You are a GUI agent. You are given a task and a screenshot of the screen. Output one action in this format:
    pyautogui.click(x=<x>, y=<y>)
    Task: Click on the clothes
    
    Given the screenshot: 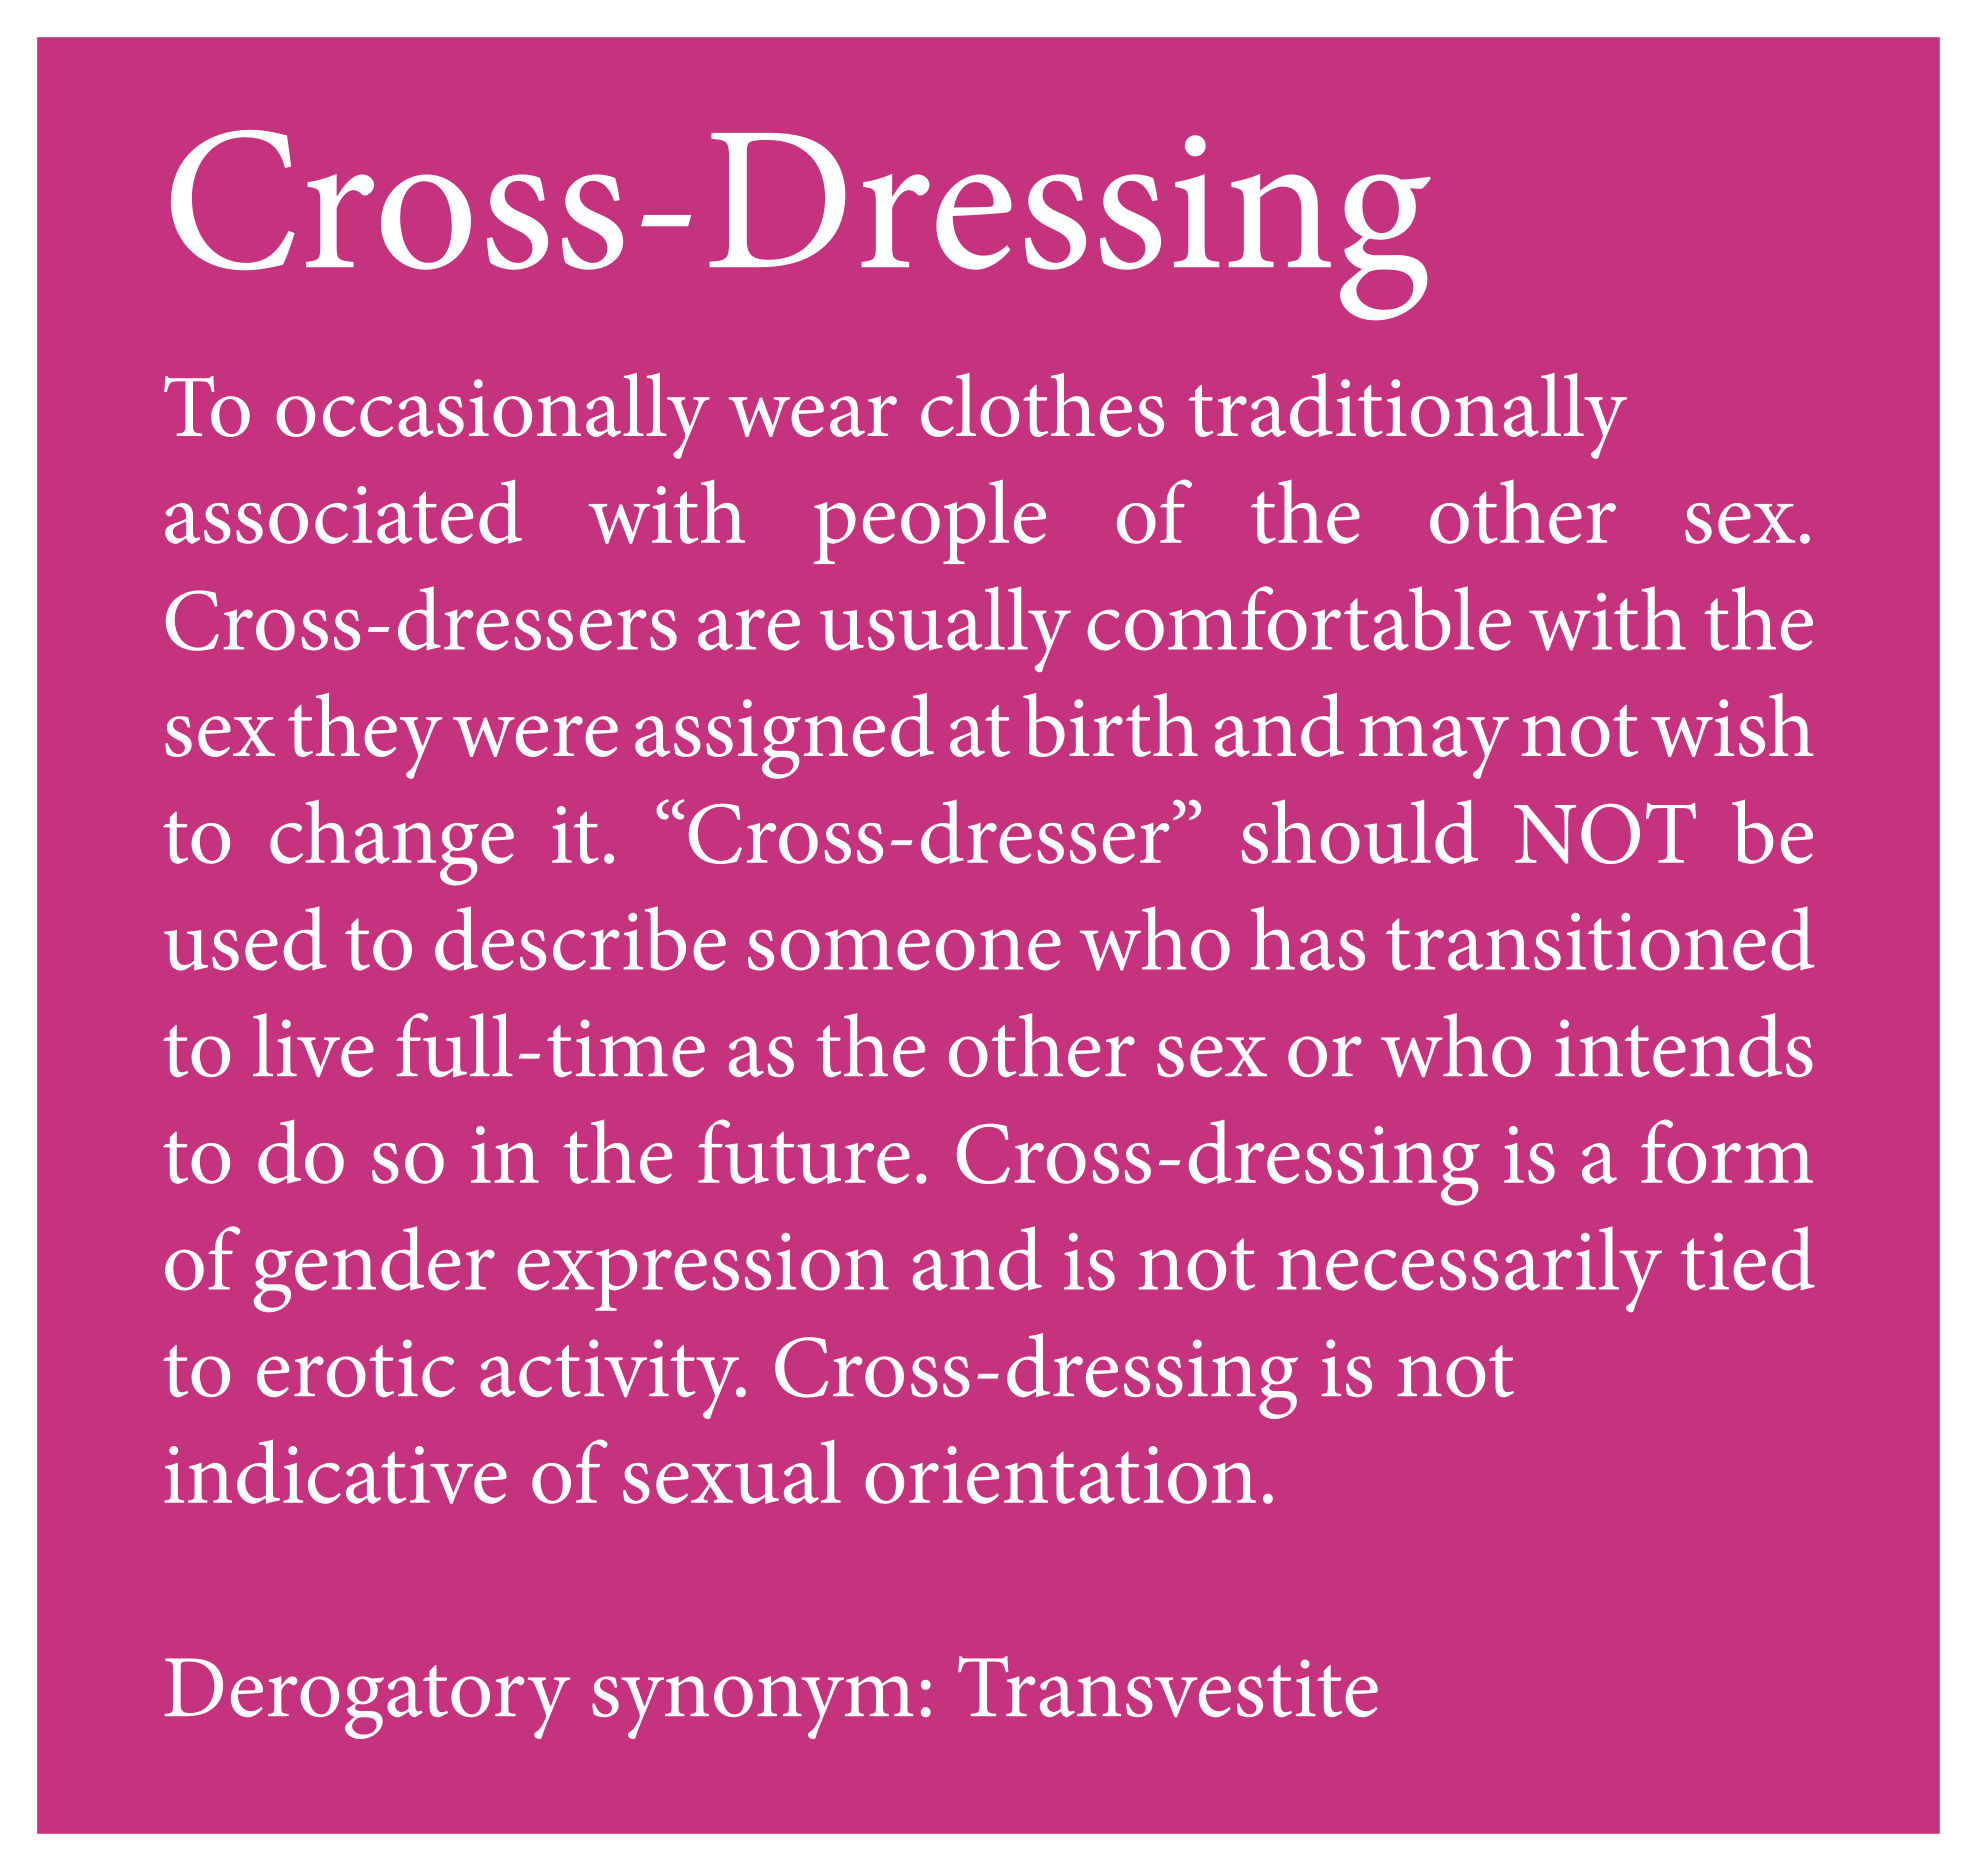 What is the action you would take?
    pyautogui.click(x=1042, y=405)
